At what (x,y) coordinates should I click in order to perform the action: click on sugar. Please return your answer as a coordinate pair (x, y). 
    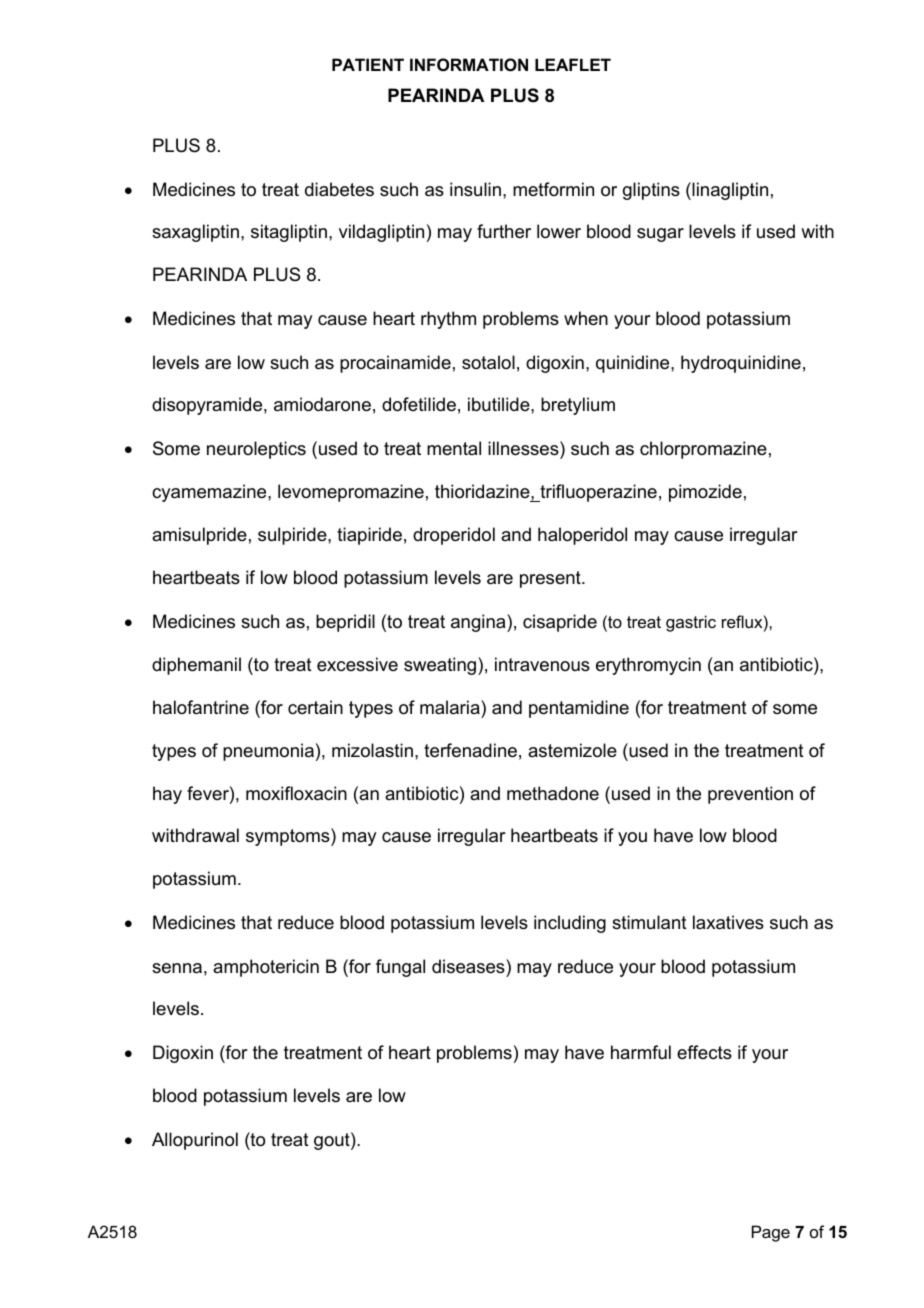
    Looking at the image, I should click on (660, 235).
